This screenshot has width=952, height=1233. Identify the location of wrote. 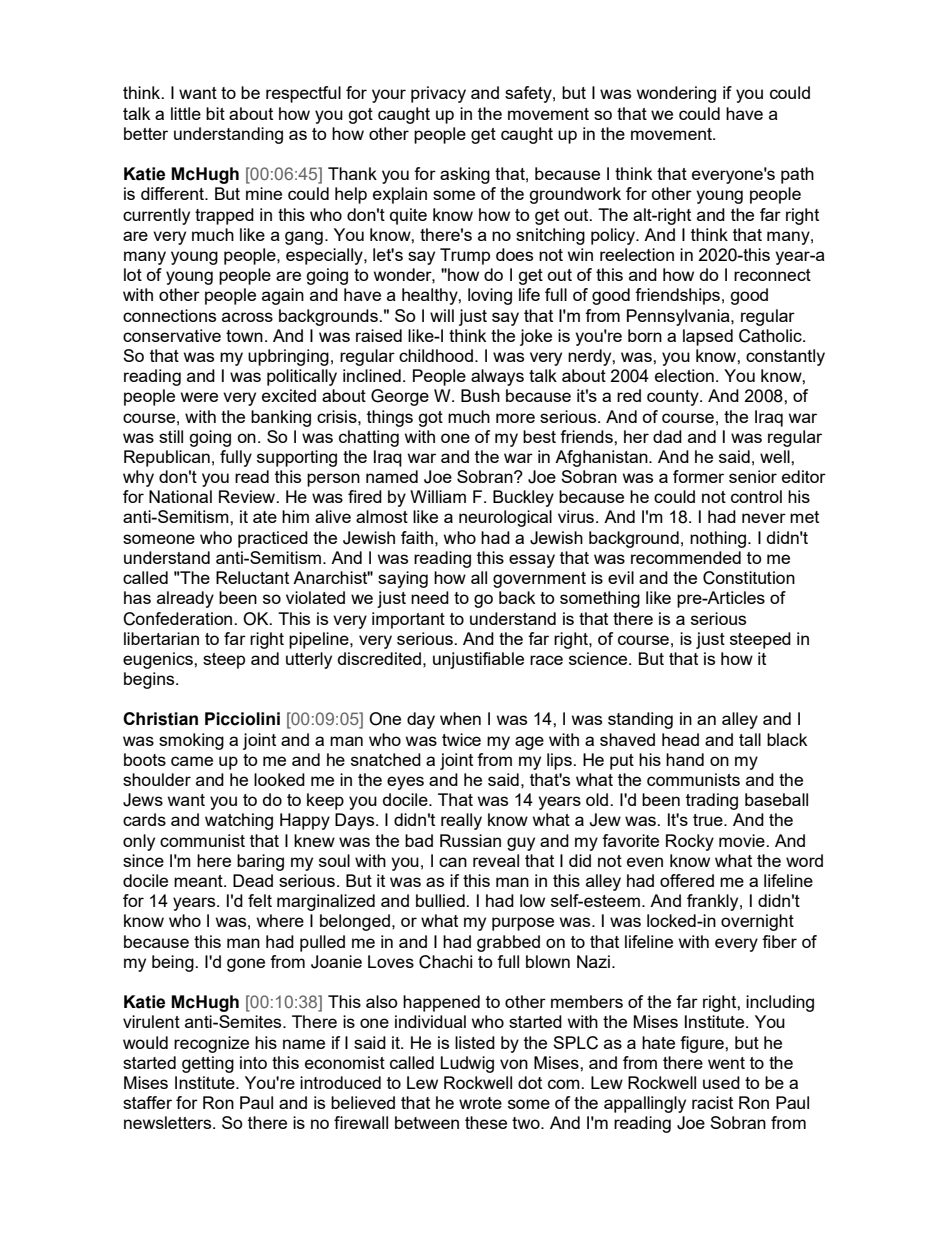
(480, 1103).
